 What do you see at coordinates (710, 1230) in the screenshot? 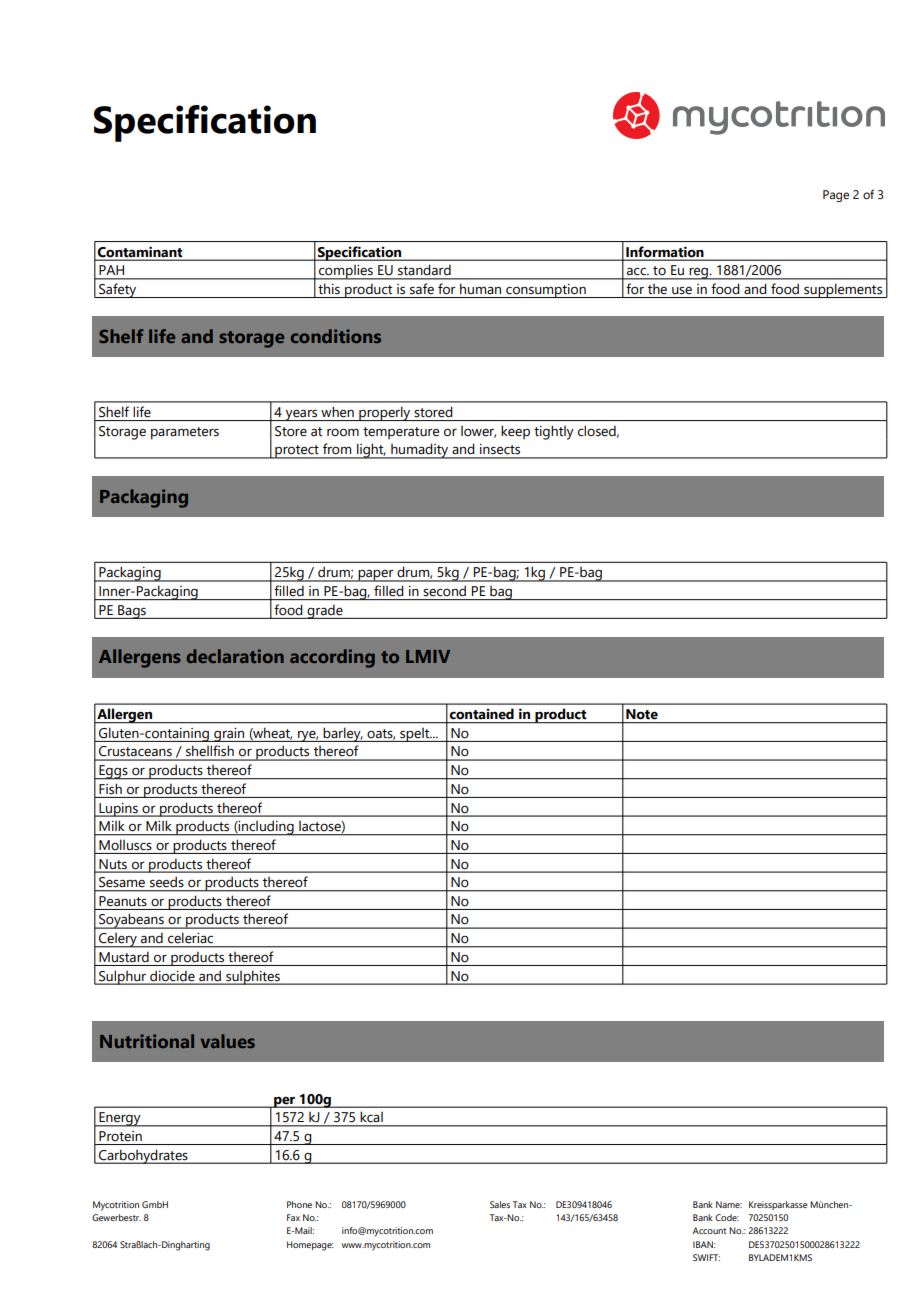
I see `Account` at bounding box center [710, 1230].
